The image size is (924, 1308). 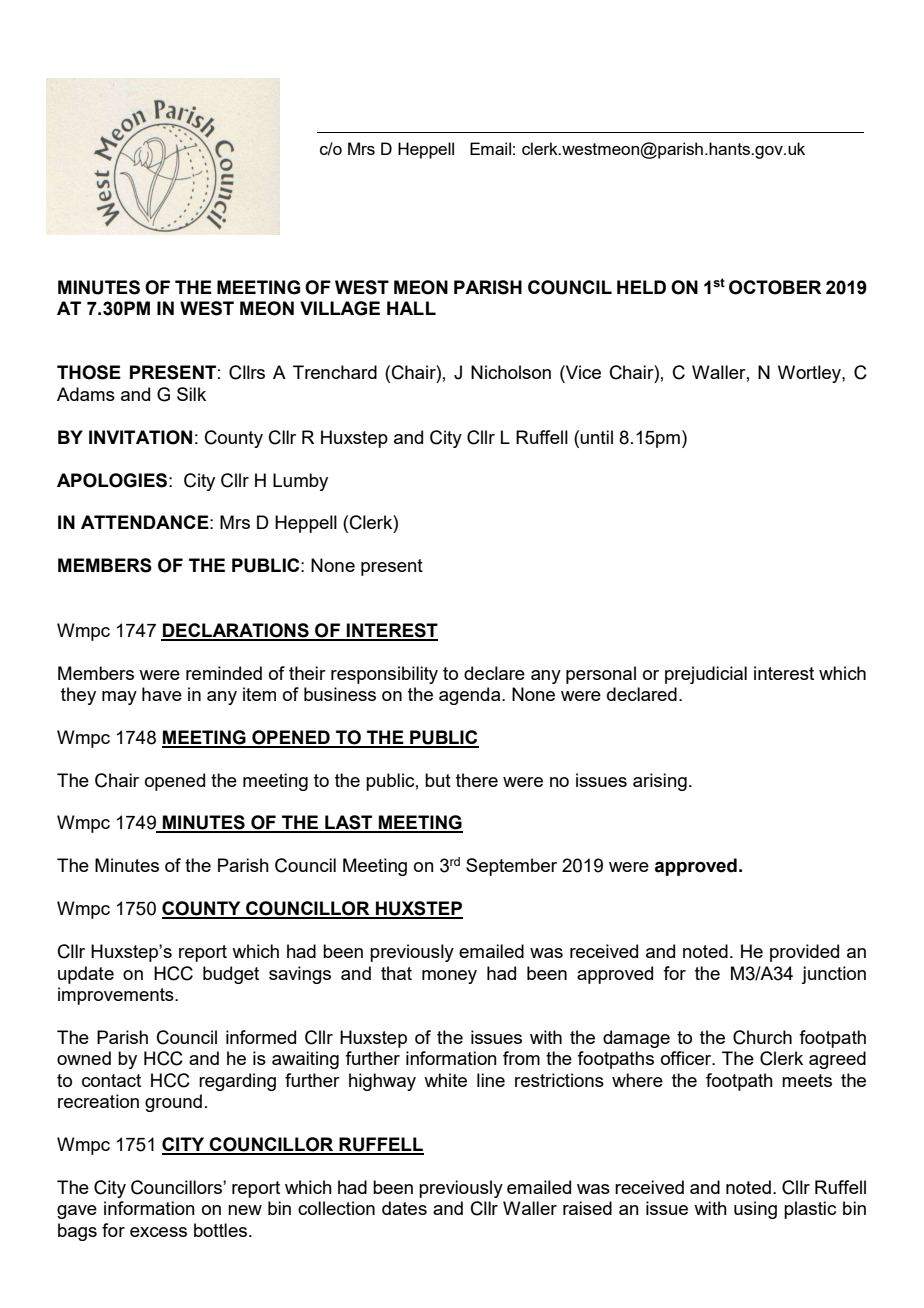 I want to click on OCTOBER, so click(x=775, y=287).
